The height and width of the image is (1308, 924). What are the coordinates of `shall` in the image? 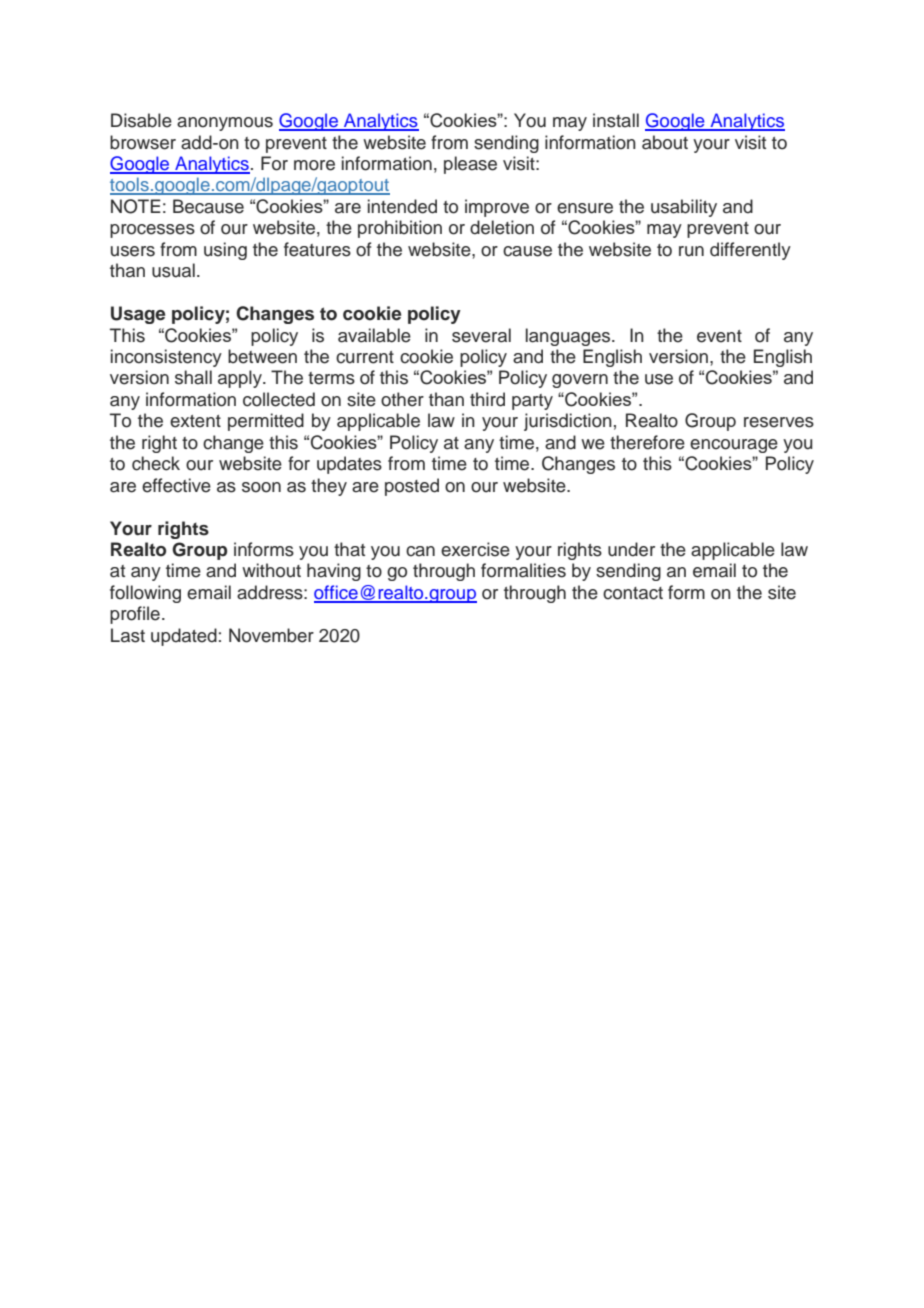 It's located at (193, 377).
